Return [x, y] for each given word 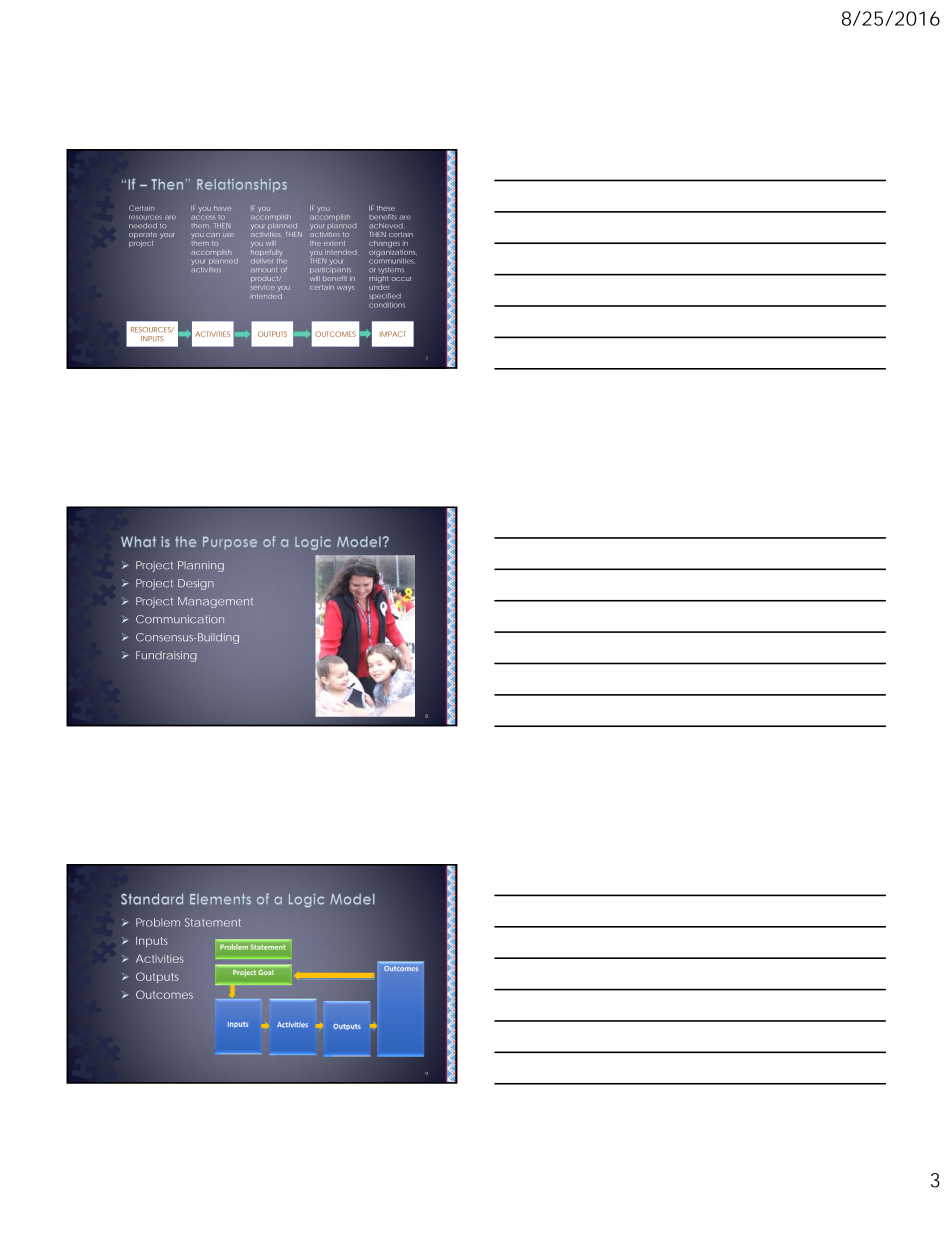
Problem [158, 922]
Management [215, 602]
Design [196, 584]
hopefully [266, 253]
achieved [386, 225]
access [203, 218]
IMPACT [393, 334]
